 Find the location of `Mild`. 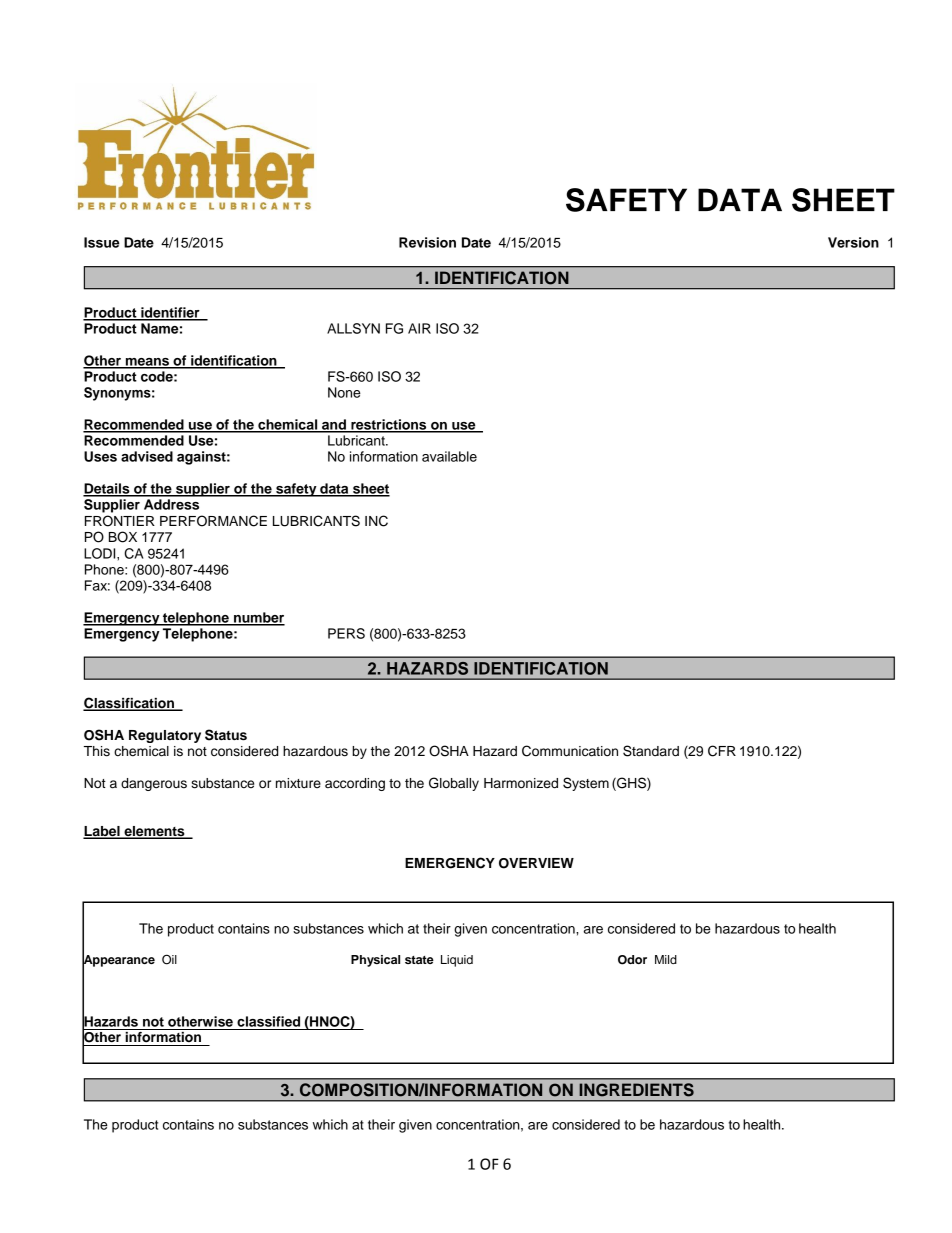

Mild is located at coordinates (666, 959).
